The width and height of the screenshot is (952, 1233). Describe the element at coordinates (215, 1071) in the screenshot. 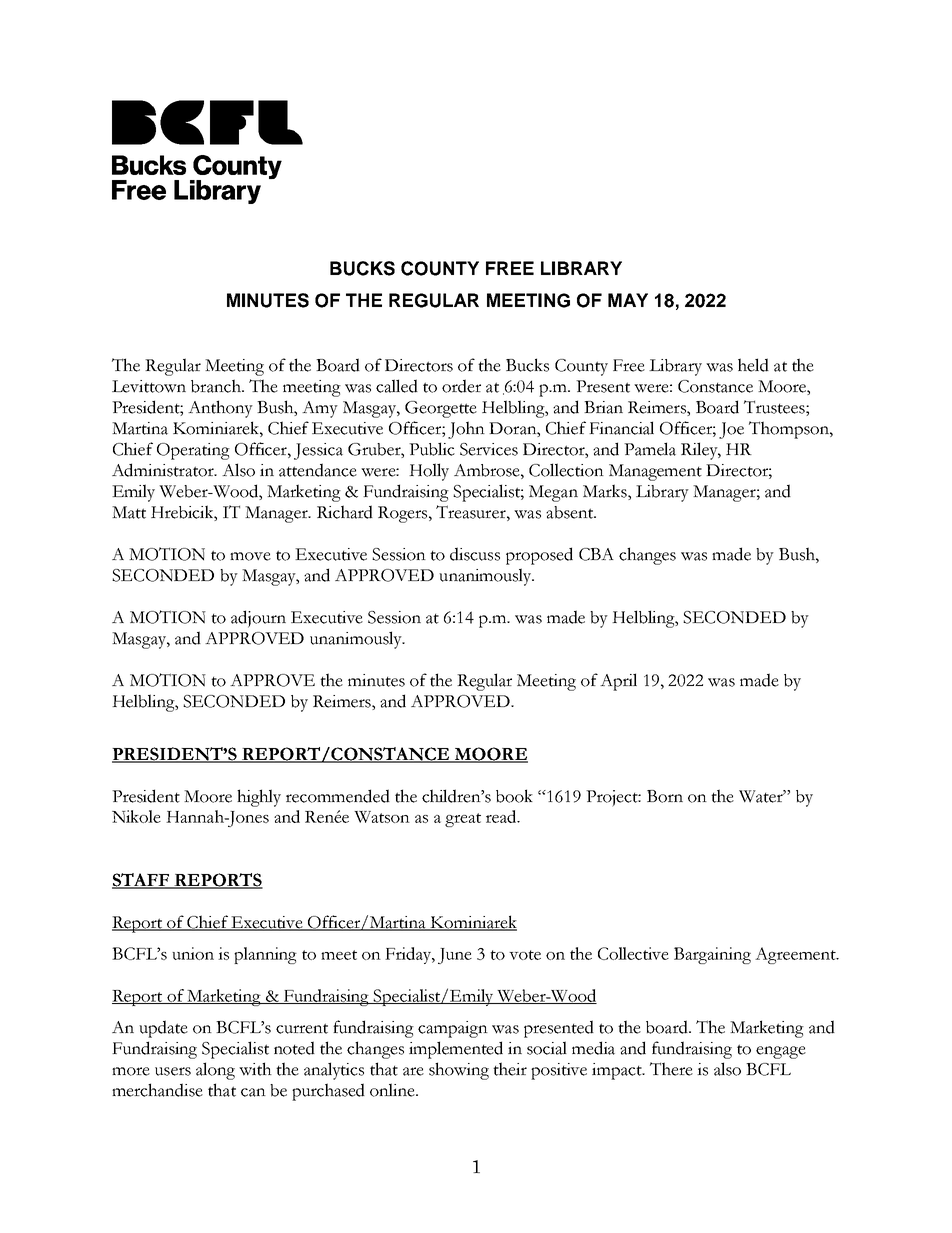

I see `along` at that location.
